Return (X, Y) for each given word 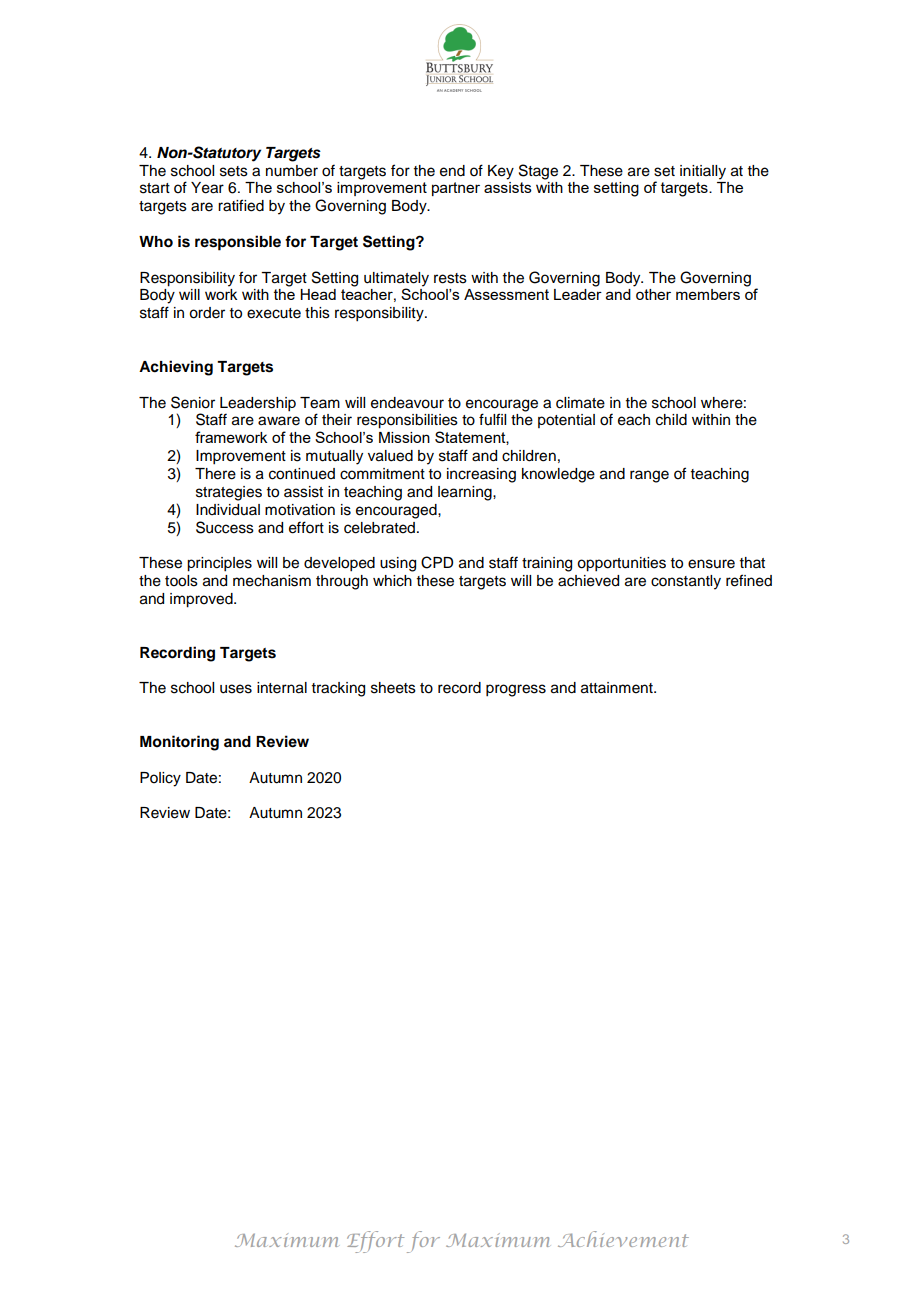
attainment (618, 688)
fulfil (492, 419)
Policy (160, 779)
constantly (686, 582)
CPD (437, 562)
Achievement (623, 1239)
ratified (241, 205)
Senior (193, 402)
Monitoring (179, 743)
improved (202, 600)
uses (236, 689)
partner (456, 189)
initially (703, 172)
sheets (393, 688)
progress (516, 690)
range (649, 476)
